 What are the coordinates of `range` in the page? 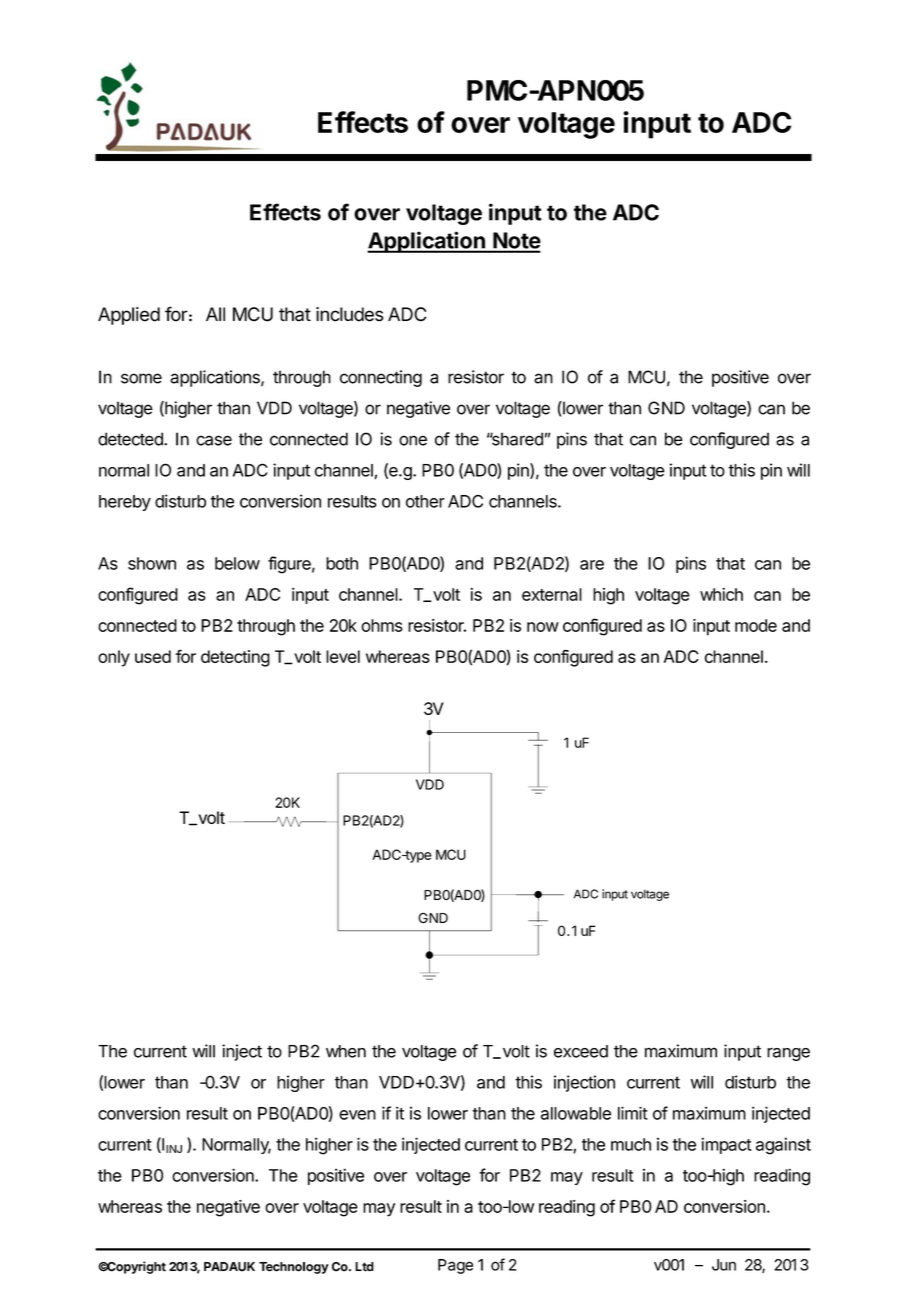 It's located at (788, 1054).
